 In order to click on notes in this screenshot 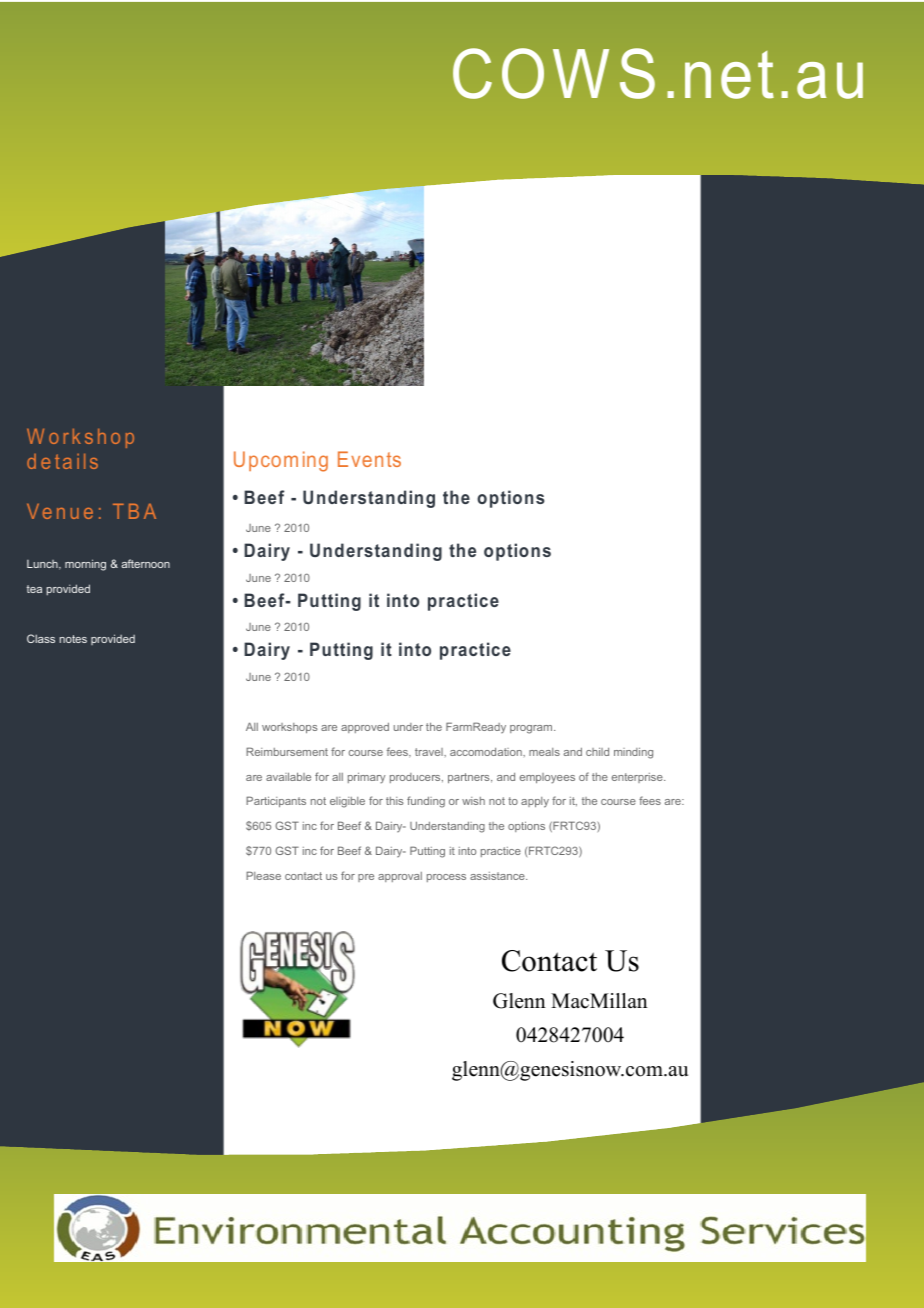, I will do `click(73, 639)`.
